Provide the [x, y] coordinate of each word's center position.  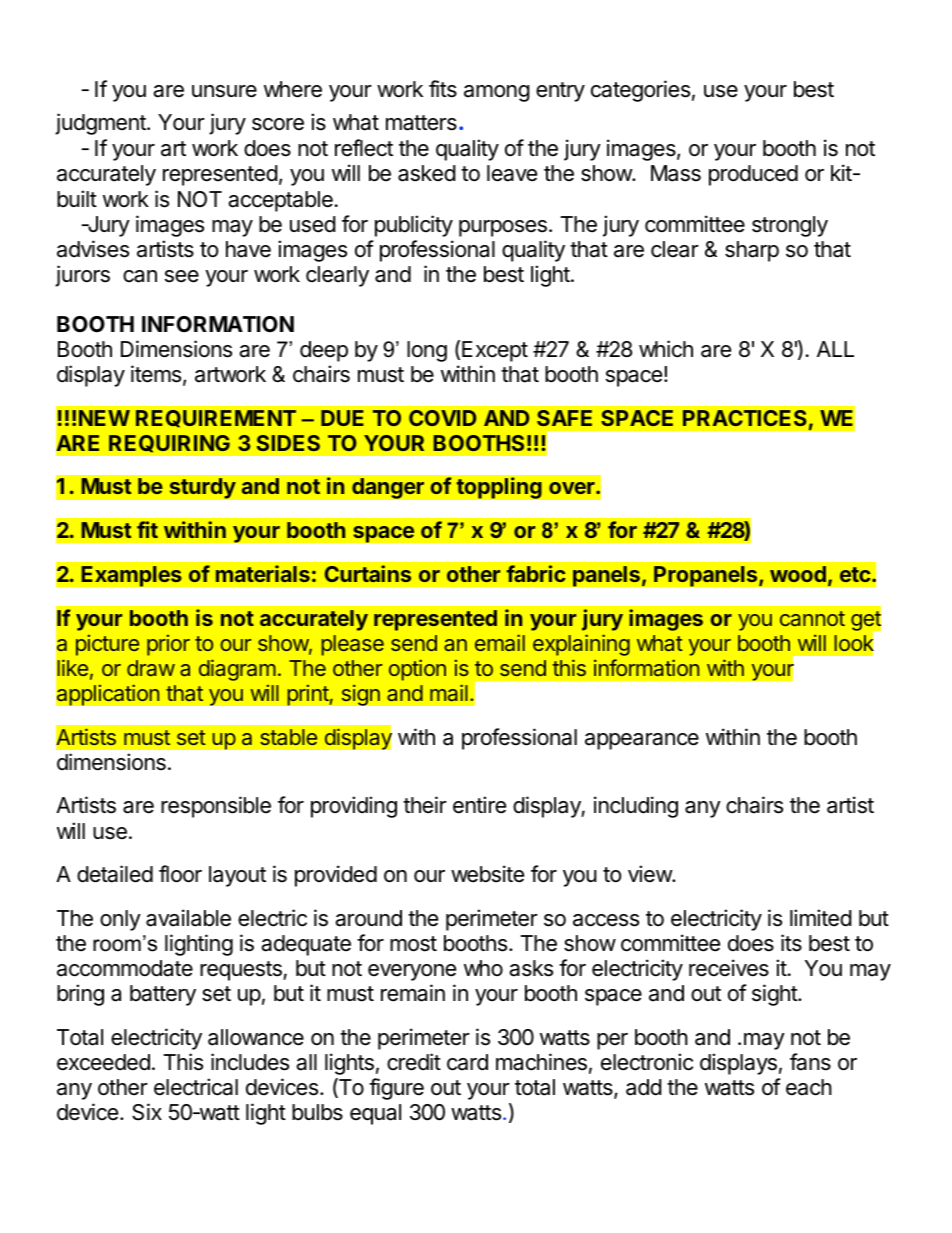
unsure [224, 91]
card [467, 1062]
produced [753, 175]
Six [147, 1112]
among [497, 93]
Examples [131, 576]
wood [798, 574]
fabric [536, 573]
